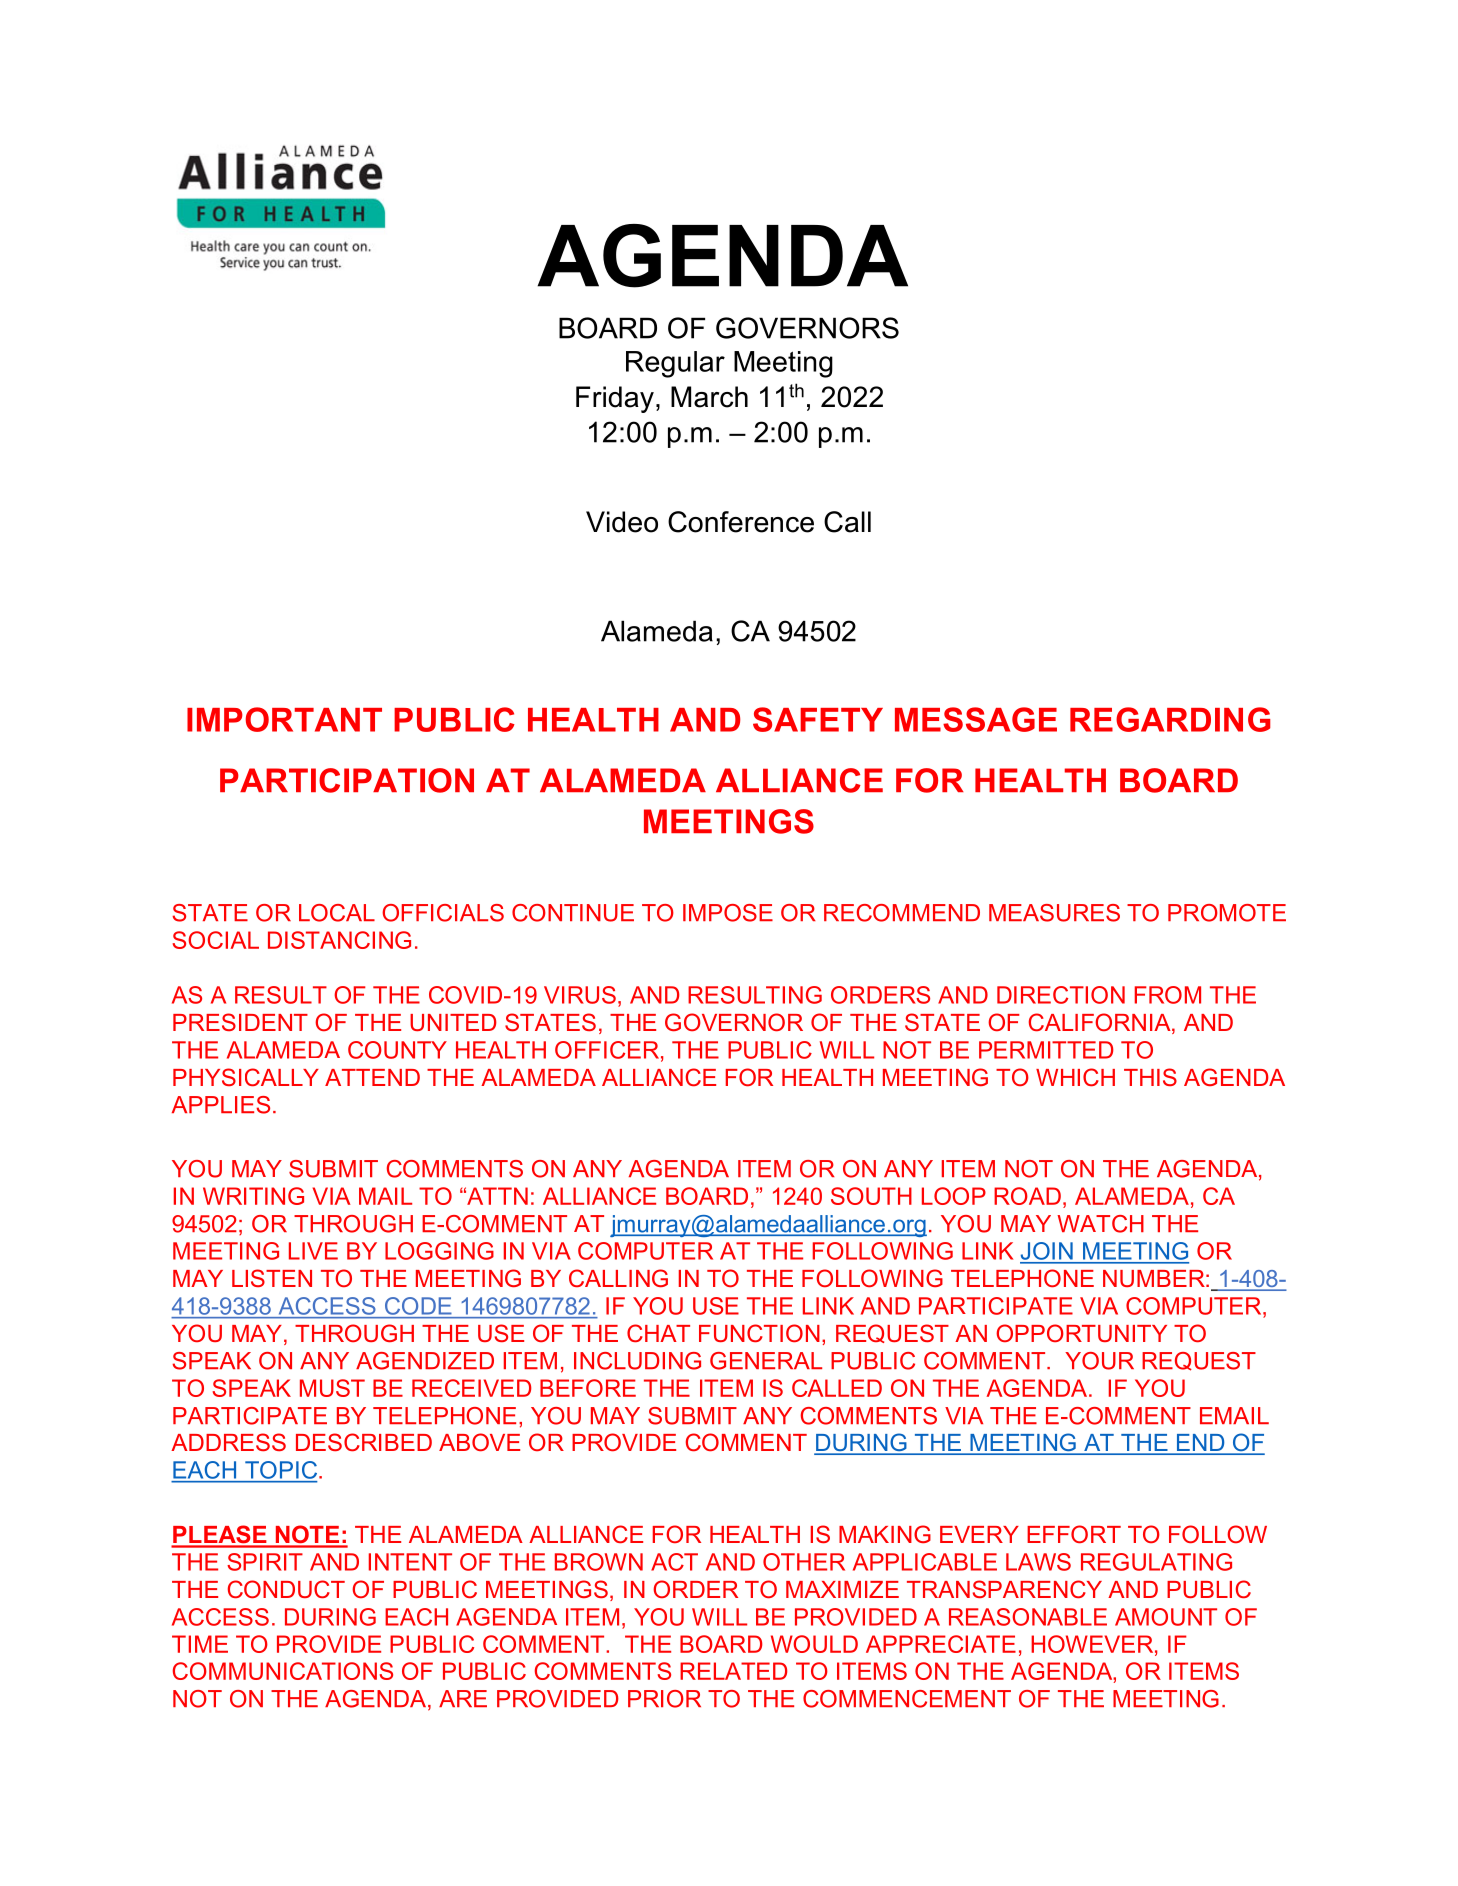  What do you see at coordinates (283, 1671) in the page?
I see `COMMUNICATIONS` at bounding box center [283, 1671].
